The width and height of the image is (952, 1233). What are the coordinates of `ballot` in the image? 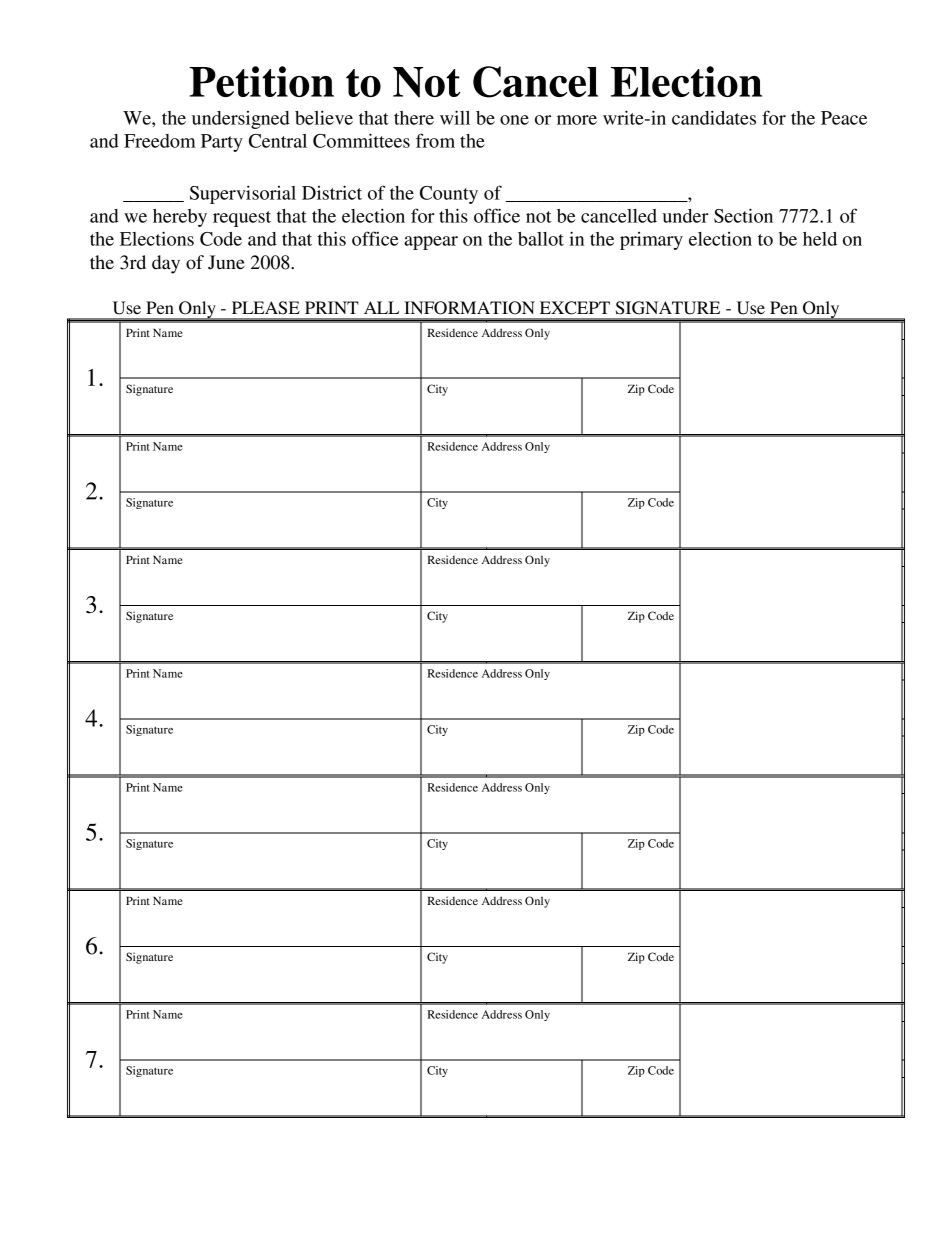 It's located at (541, 239).
